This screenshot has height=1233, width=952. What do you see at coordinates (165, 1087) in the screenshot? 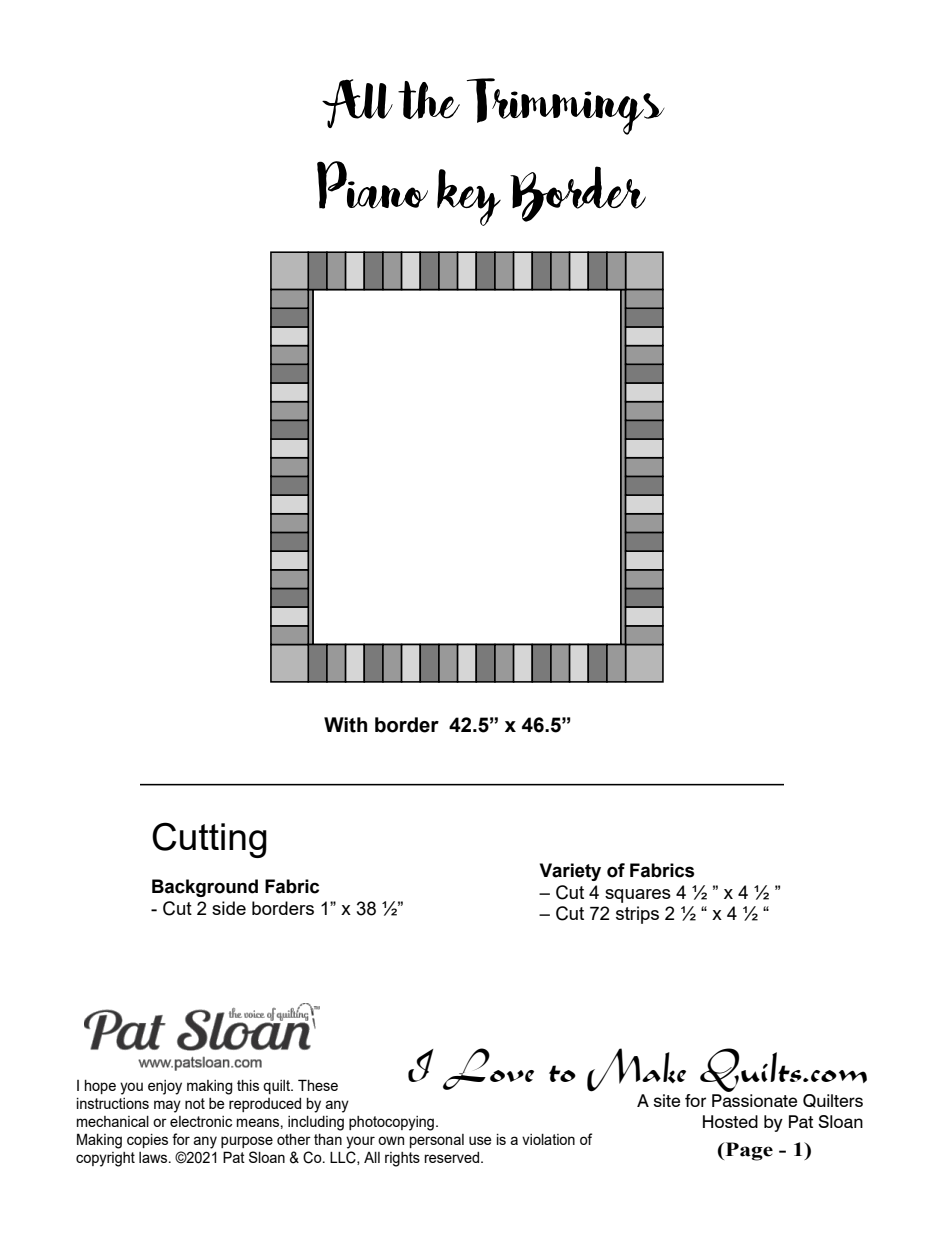
I see `enjoy` at bounding box center [165, 1087].
